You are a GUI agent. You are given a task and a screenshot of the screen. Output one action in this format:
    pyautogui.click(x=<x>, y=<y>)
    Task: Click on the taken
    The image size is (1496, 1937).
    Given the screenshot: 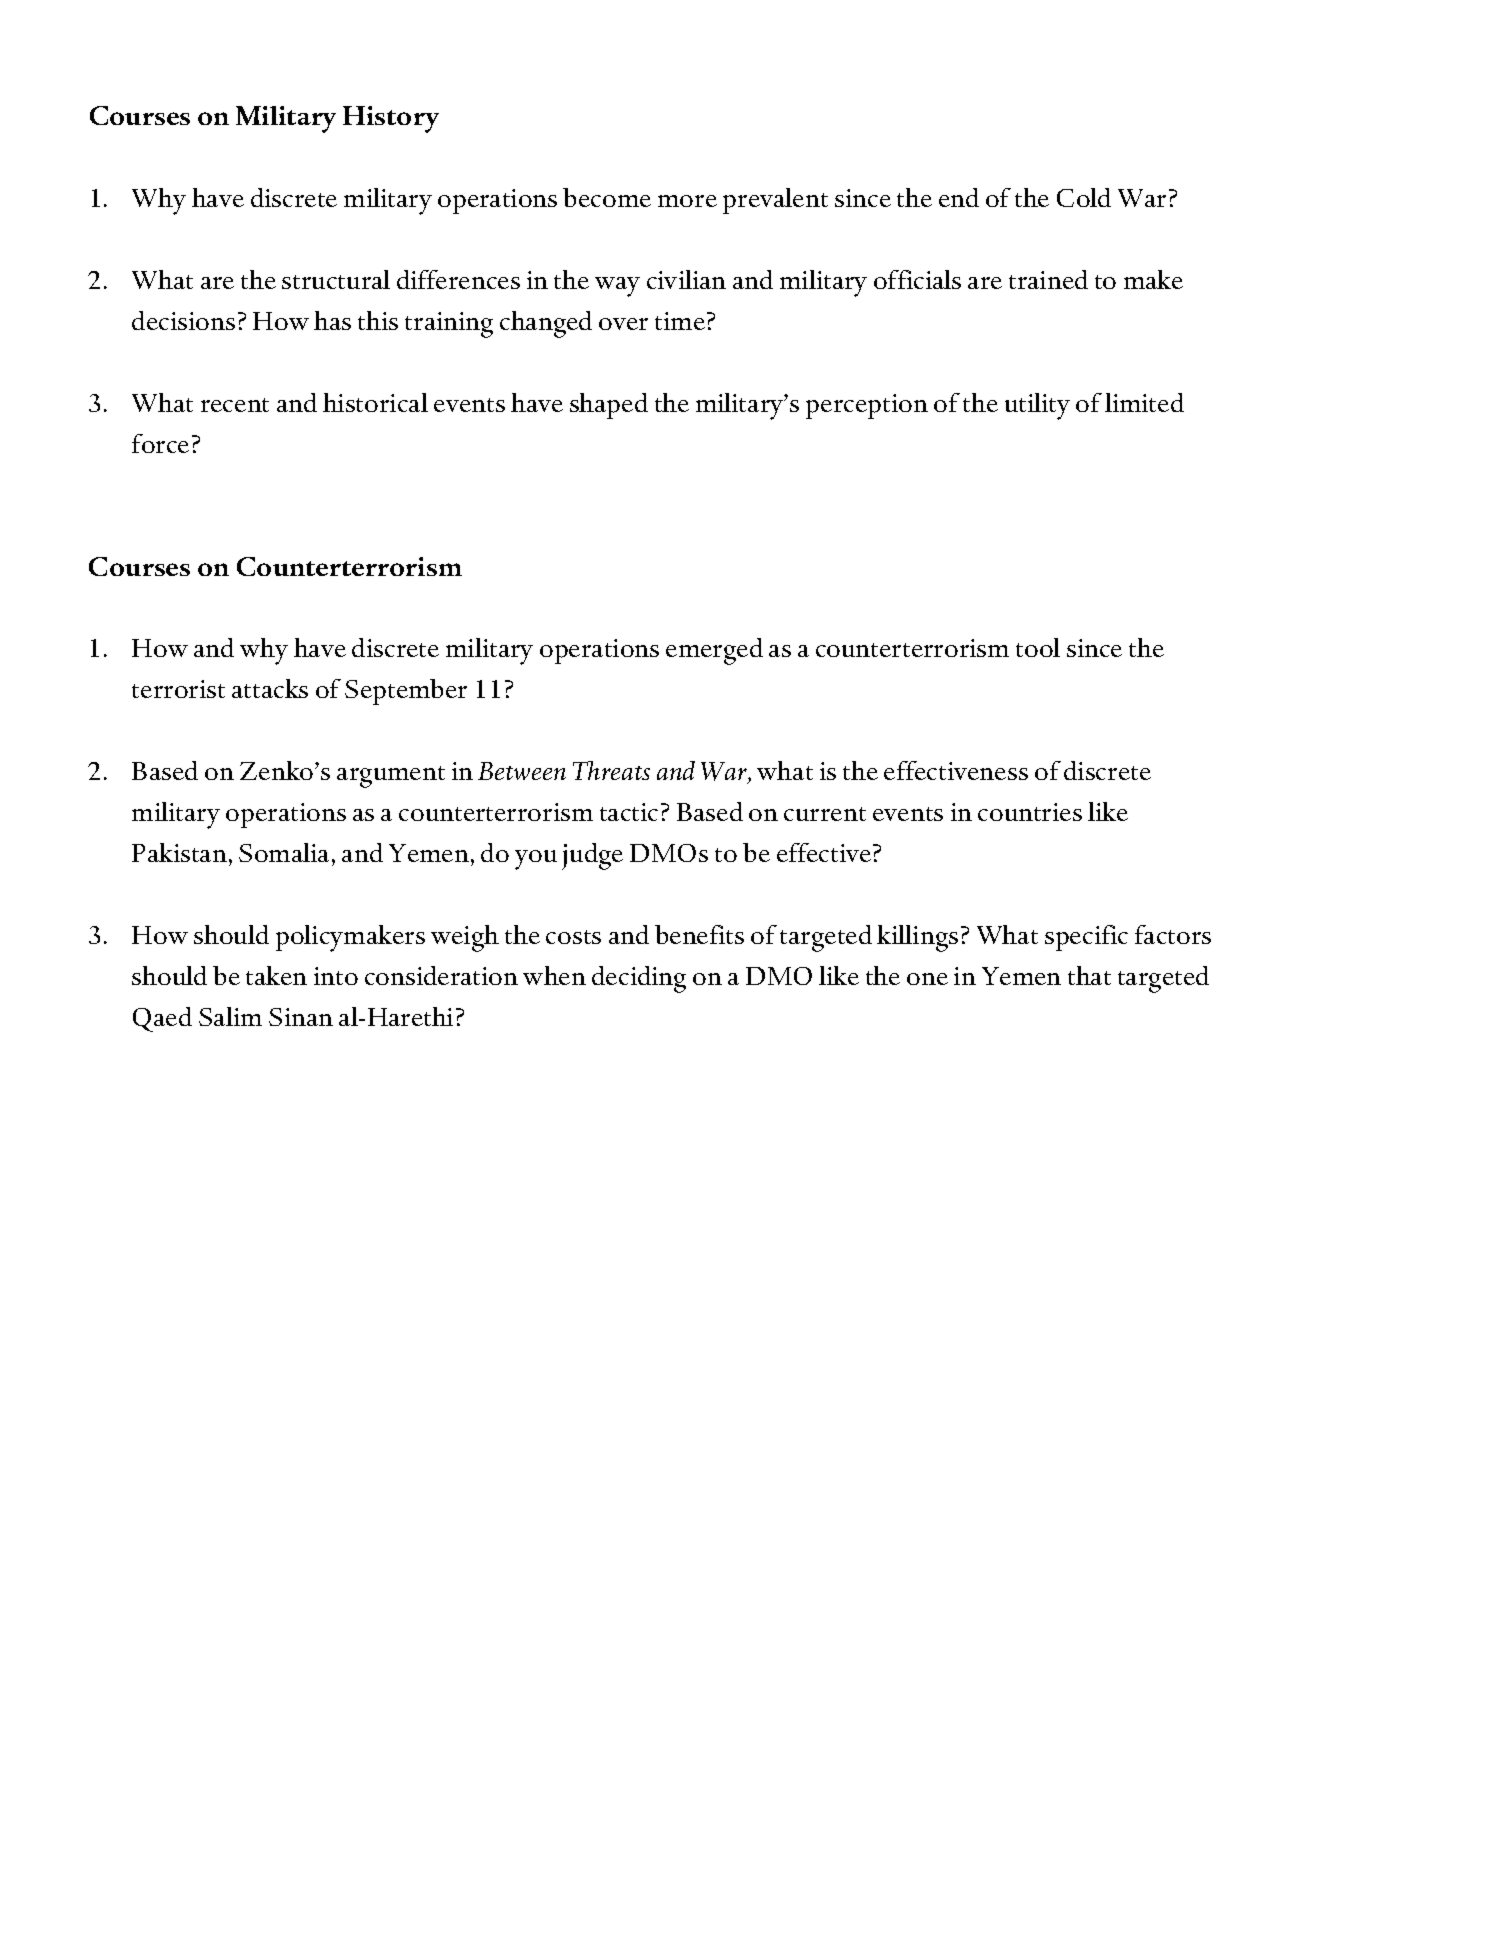 What is the action you would take?
    pyautogui.click(x=276, y=975)
